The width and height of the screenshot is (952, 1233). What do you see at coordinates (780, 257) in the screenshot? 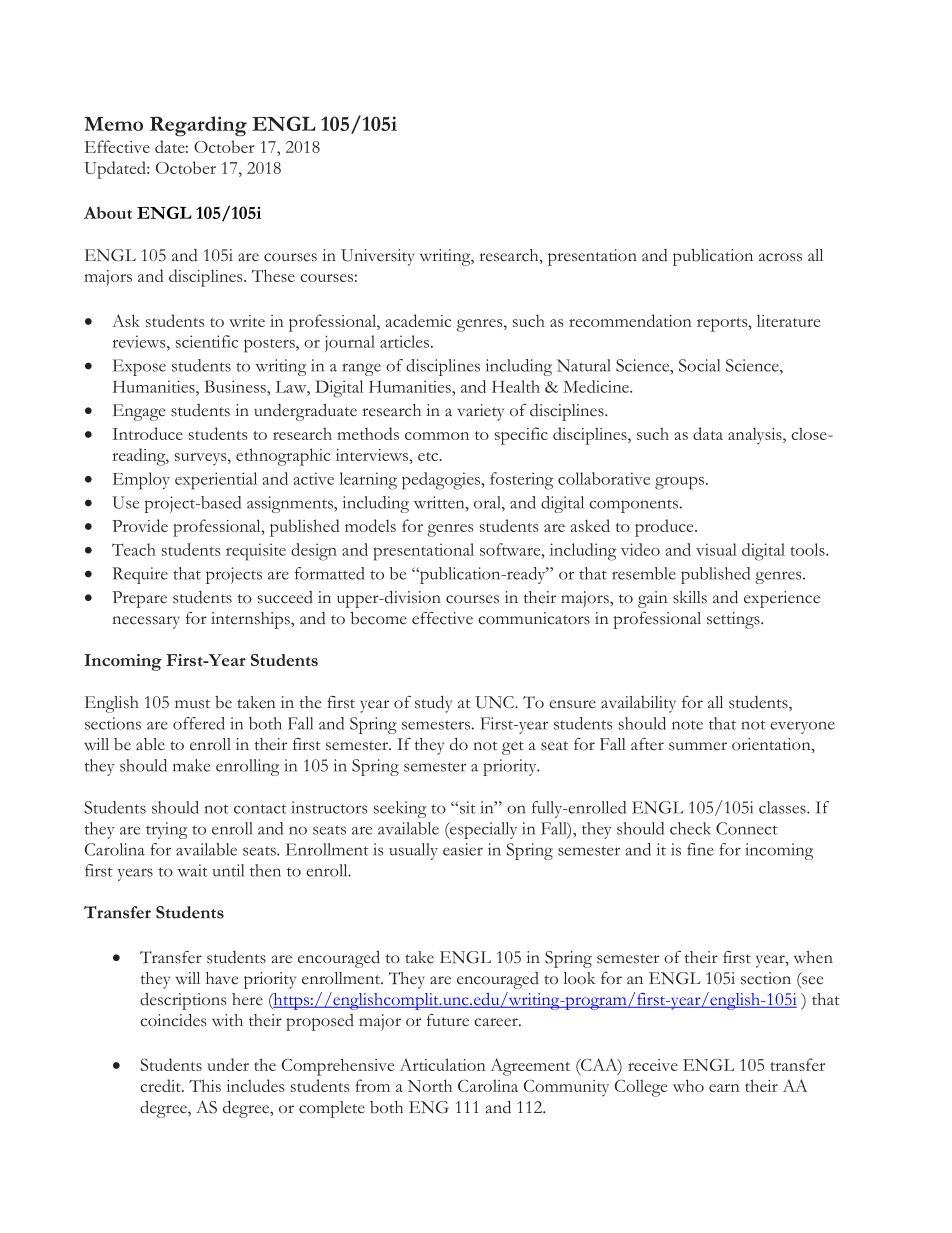
I see `across` at bounding box center [780, 257].
